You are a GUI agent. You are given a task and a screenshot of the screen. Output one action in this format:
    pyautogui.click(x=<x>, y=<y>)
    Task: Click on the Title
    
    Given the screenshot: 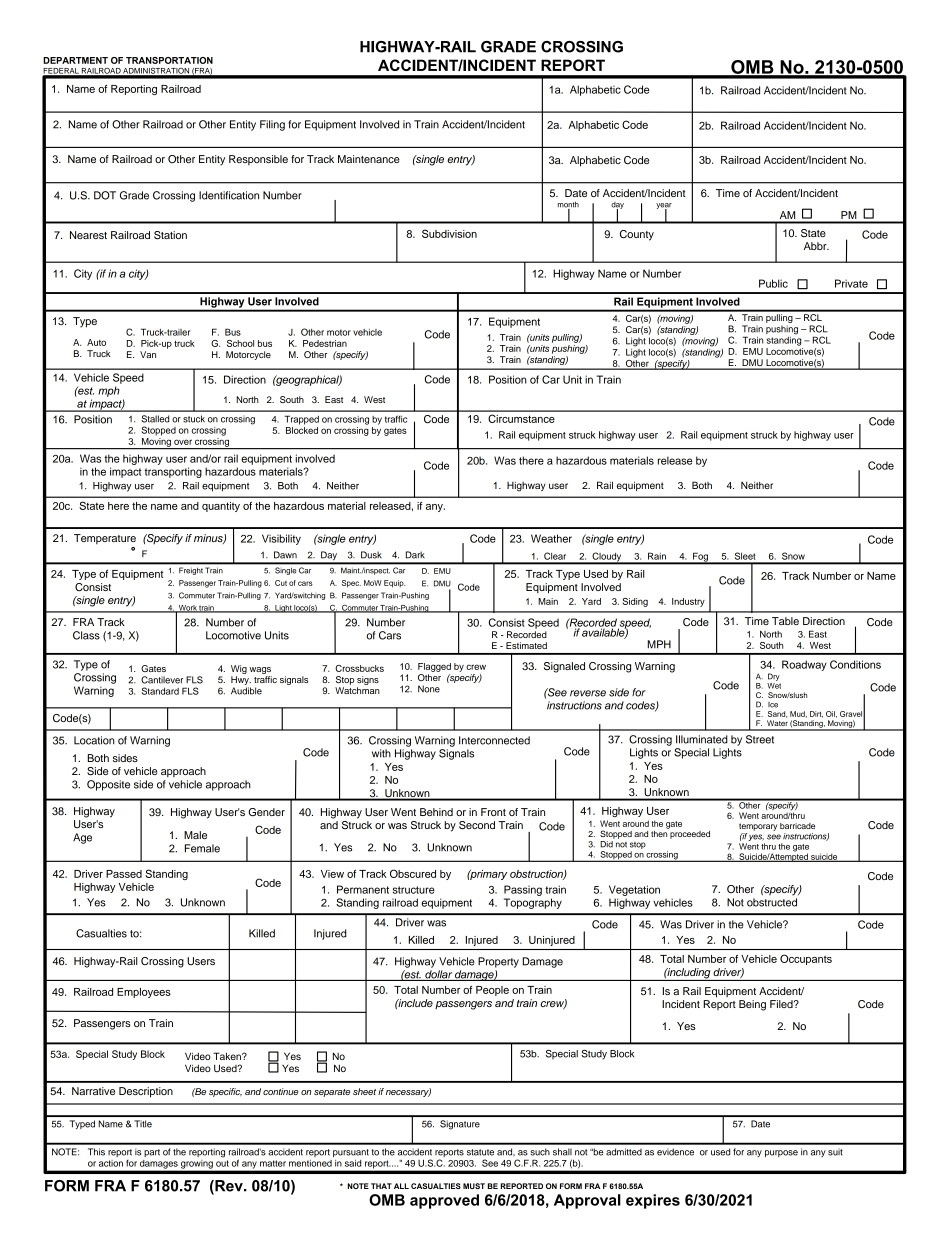 What is the action you would take?
    pyautogui.click(x=143, y=1124)
